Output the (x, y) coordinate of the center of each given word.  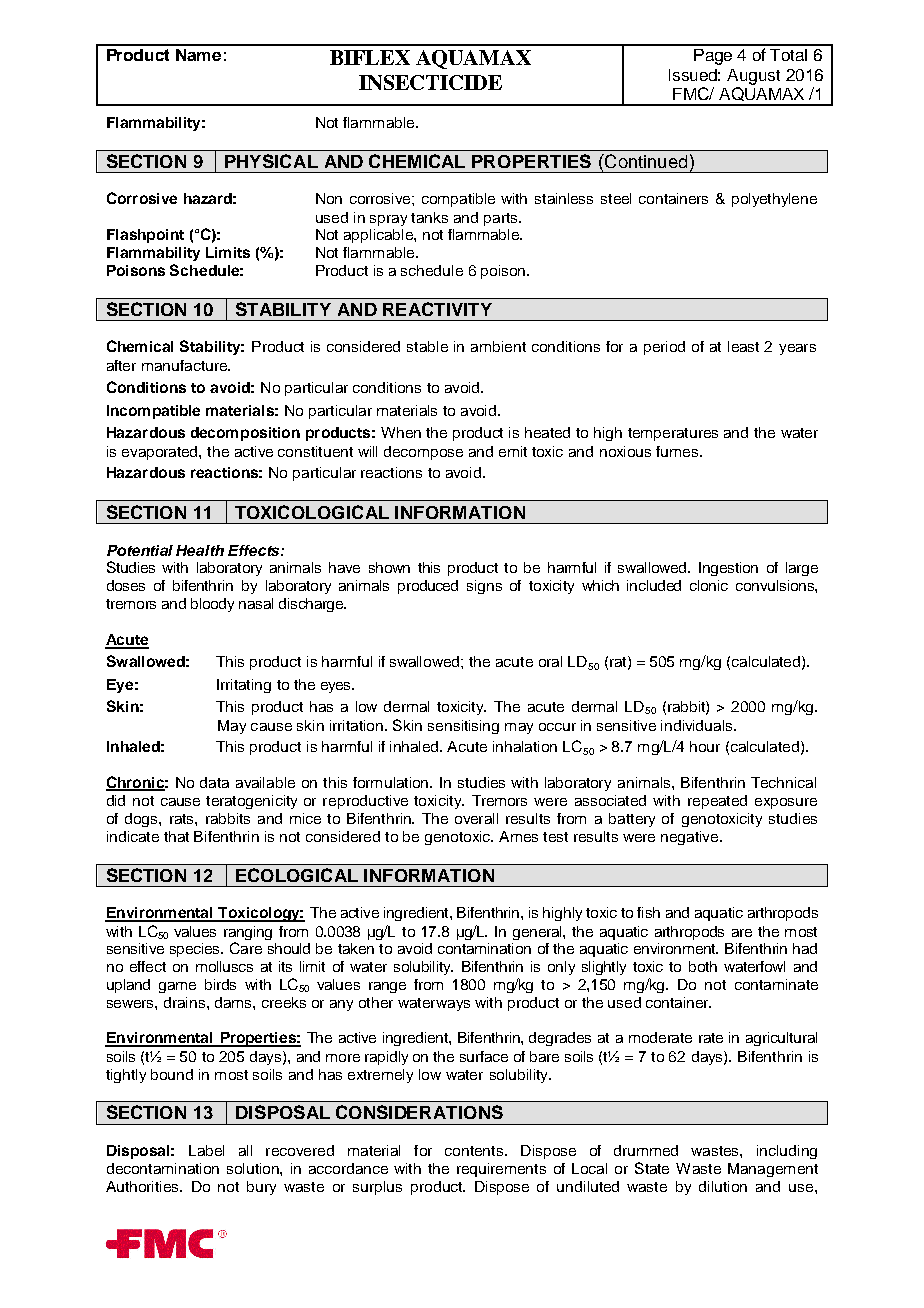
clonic (709, 585)
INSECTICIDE (430, 82)
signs (484, 587)
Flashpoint (145, 236)
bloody (212, 605)
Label (206, 1150)
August (753, 77)
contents (475, 1151)
